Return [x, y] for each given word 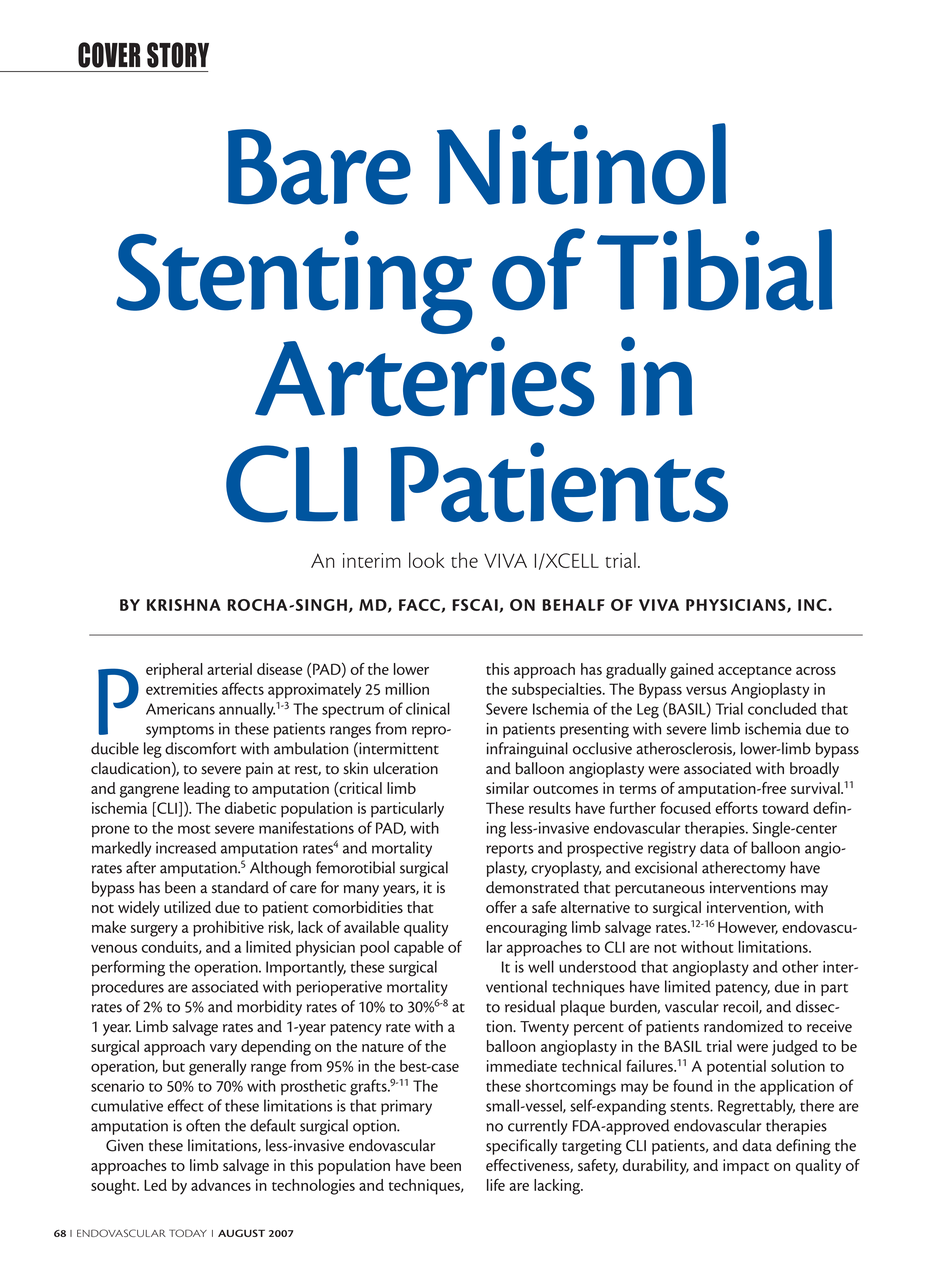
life [496, 1184]
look [427, 560]
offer [501, 907]
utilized [187, 907]
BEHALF [573, 605]
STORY [178, 55]
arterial [229, 669]
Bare [319, 167]
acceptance [755, 672]
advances [221, 1185]
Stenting [294, 282]
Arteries [424, 376]
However [748, 928]
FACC [420, 606]
